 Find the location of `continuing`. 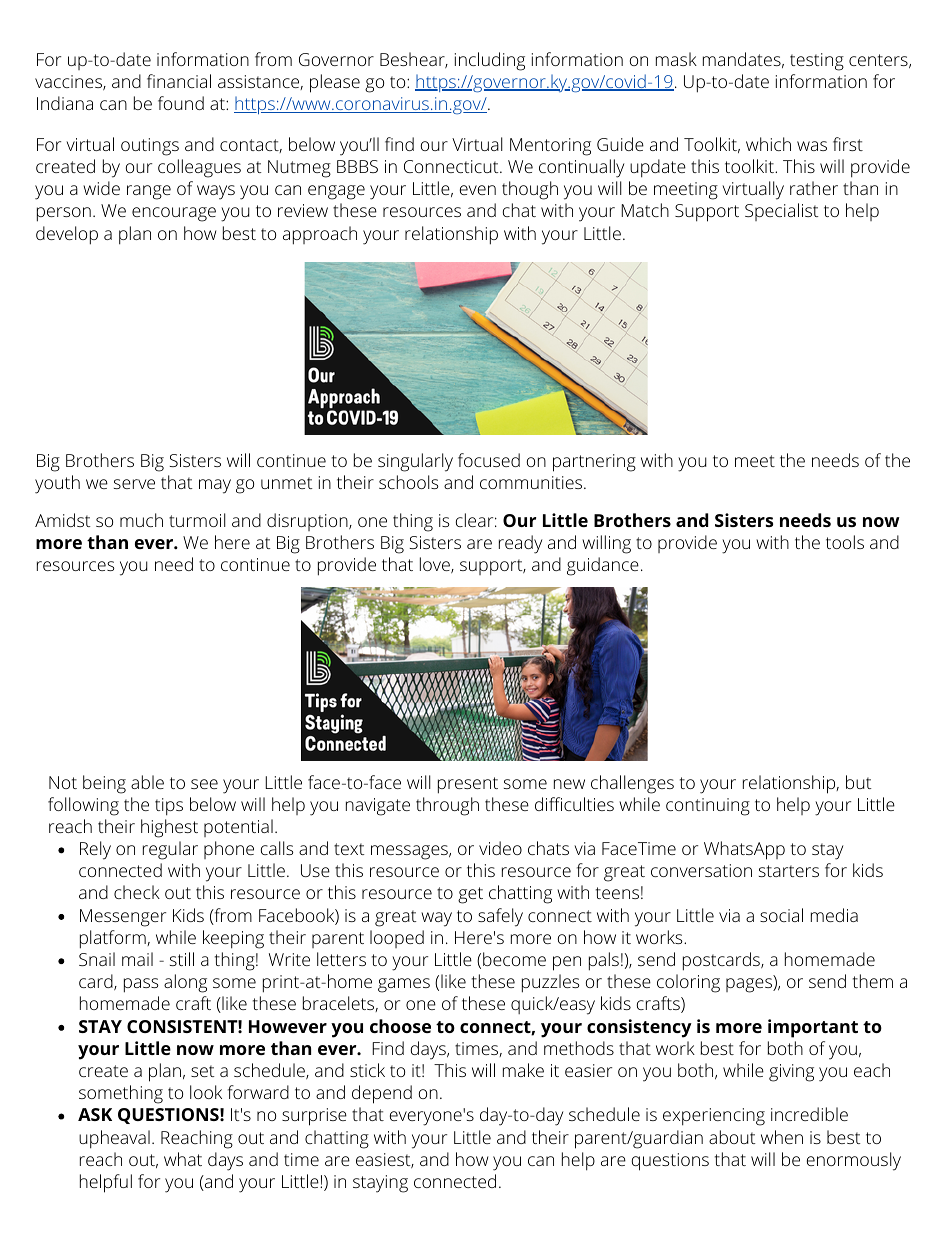

continuing is located at coordinates (708, 807).
